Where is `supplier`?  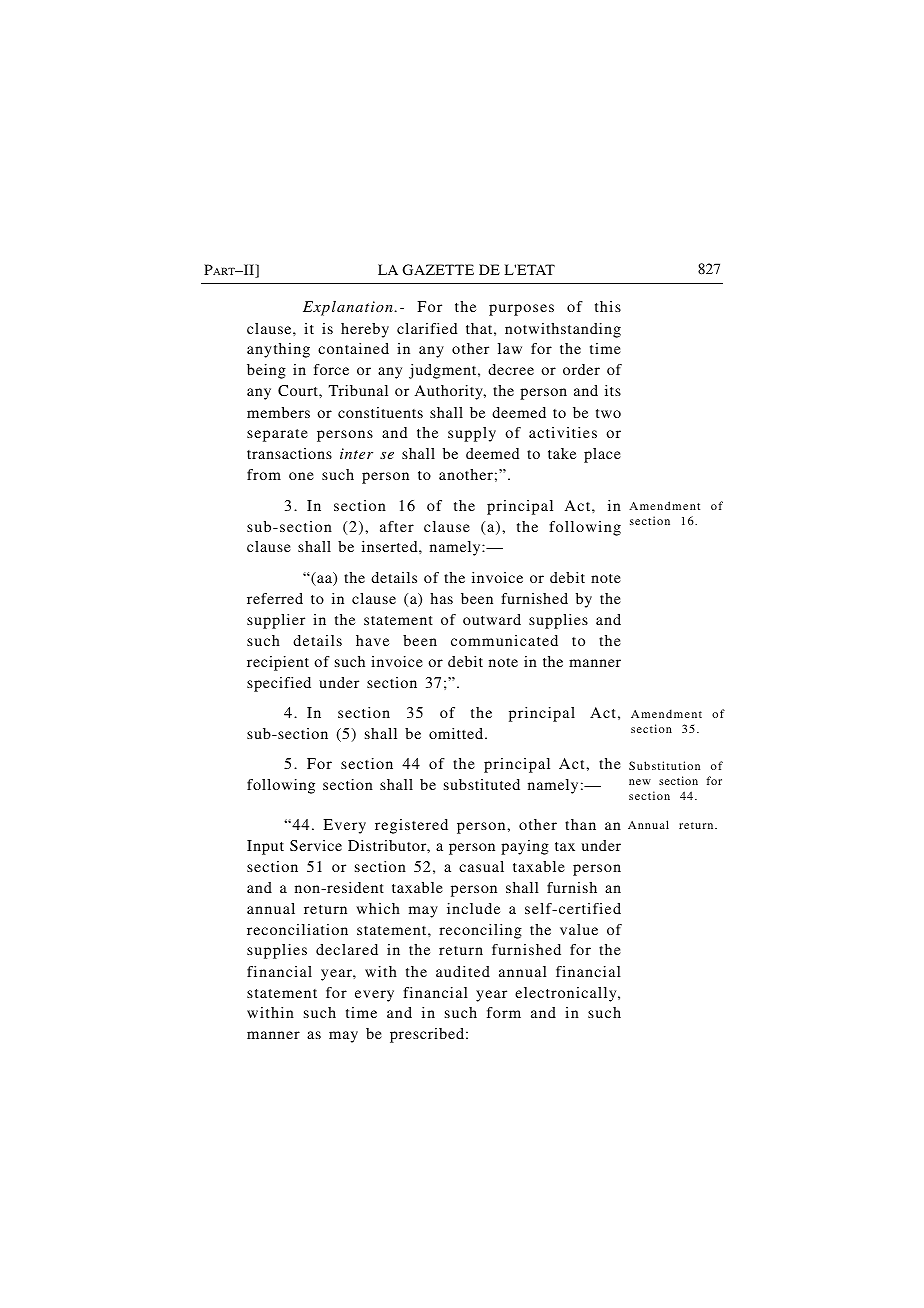
supplier is located at coordinates (276, 621).
